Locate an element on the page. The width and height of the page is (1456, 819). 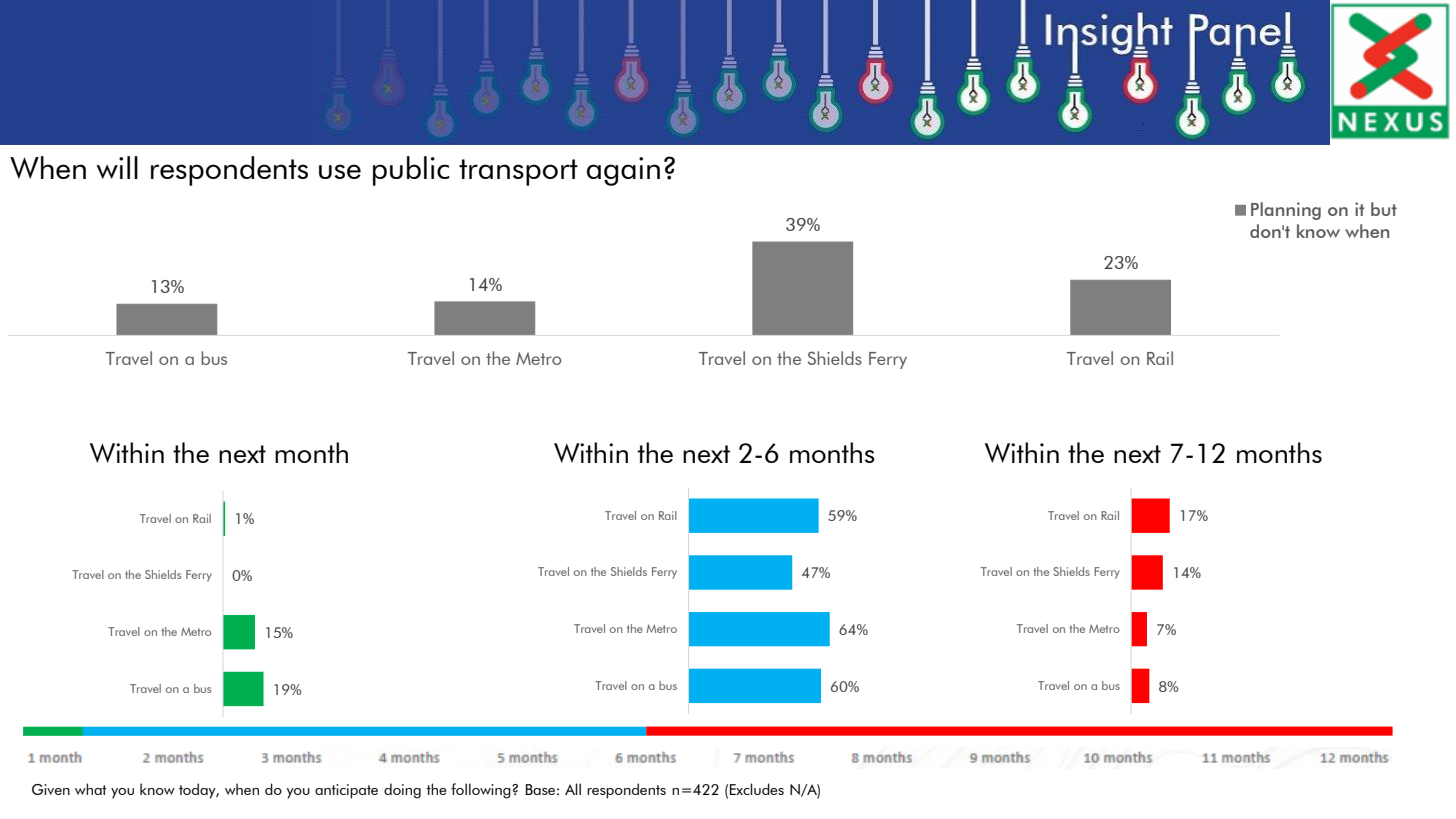
but is located at coordinates (1384, 209).
